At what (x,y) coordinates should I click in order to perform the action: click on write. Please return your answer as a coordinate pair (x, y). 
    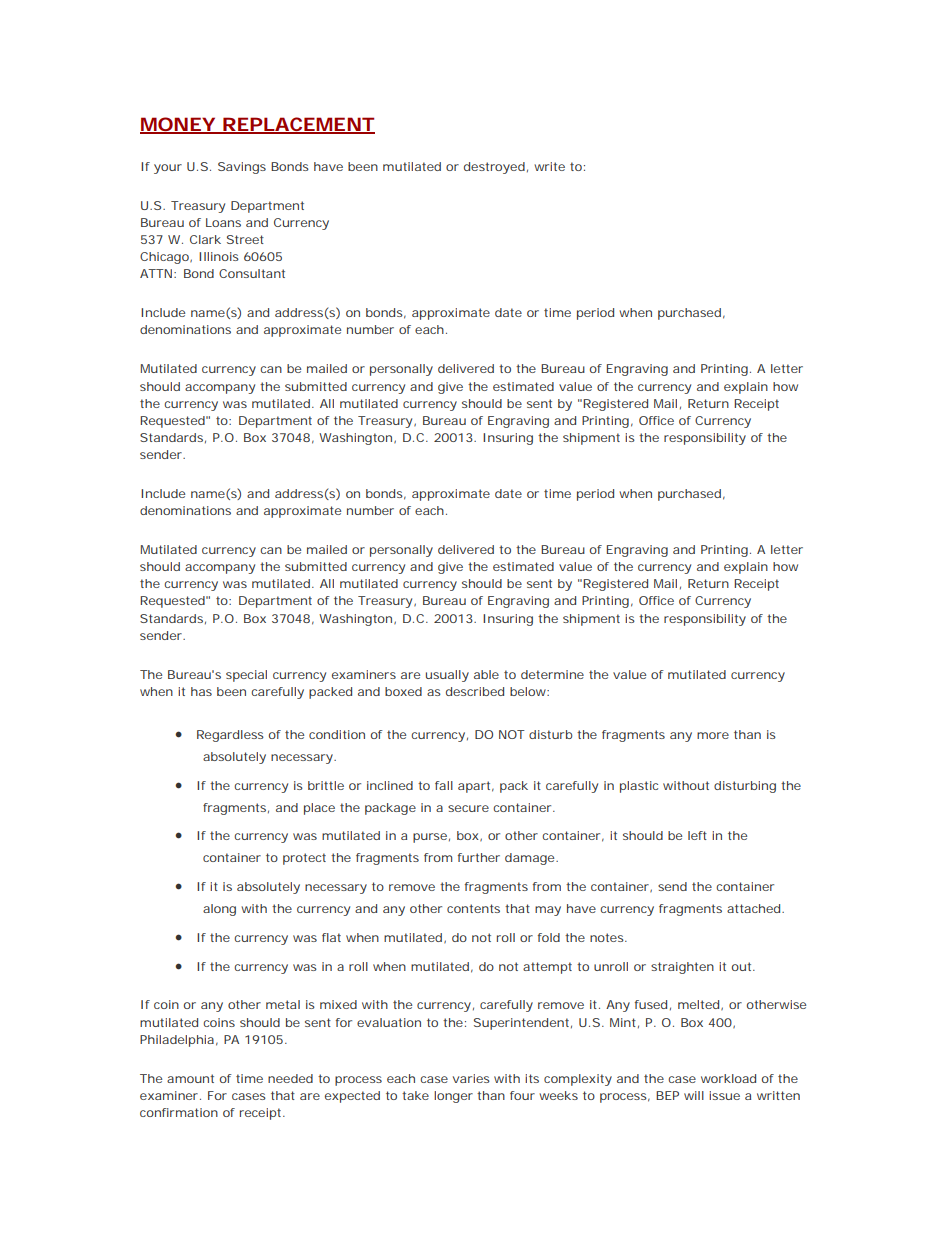
    Looking at the image, I should click on (549, 166).
